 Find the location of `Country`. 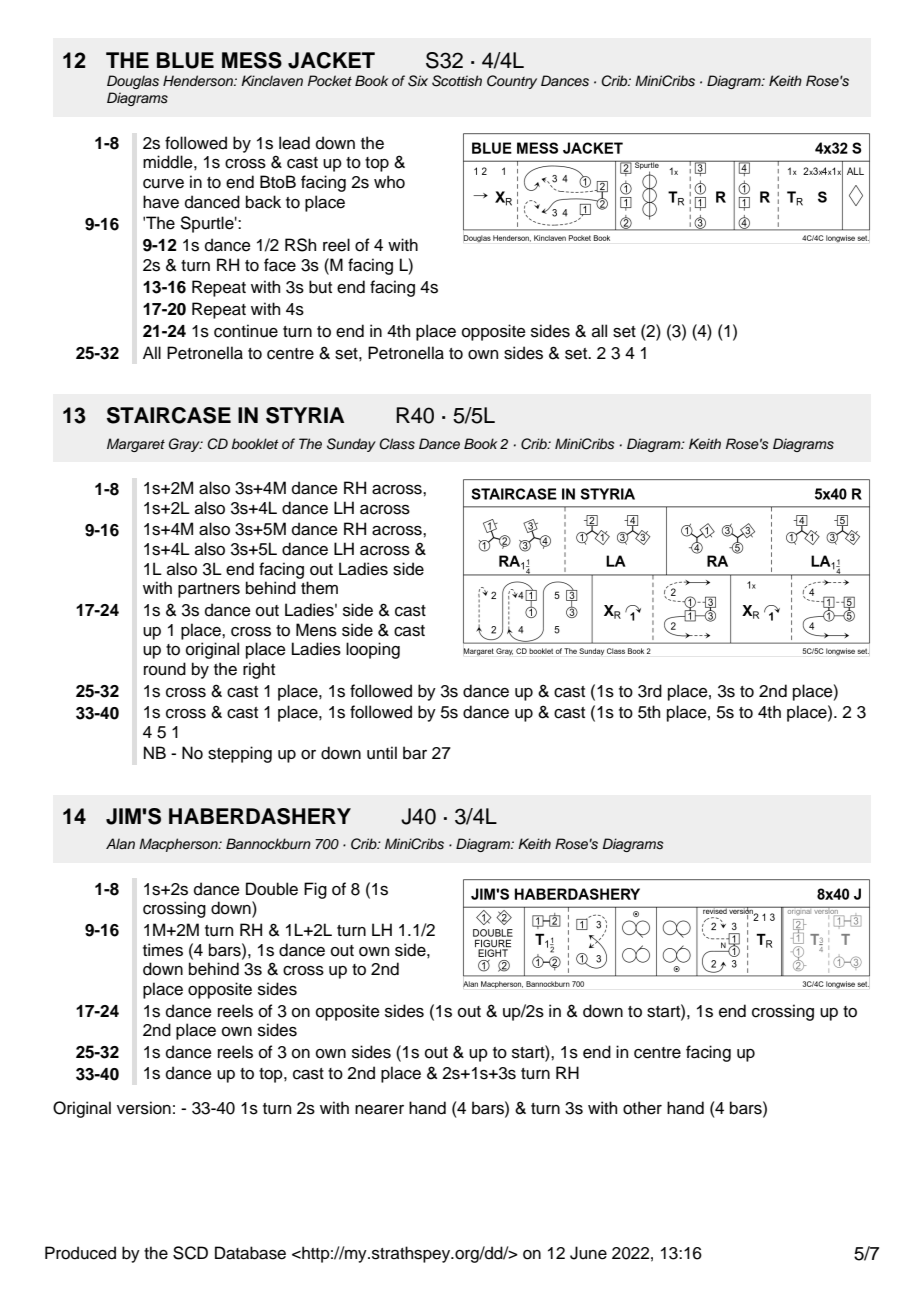

Country is located at coordinates (512, 82).
